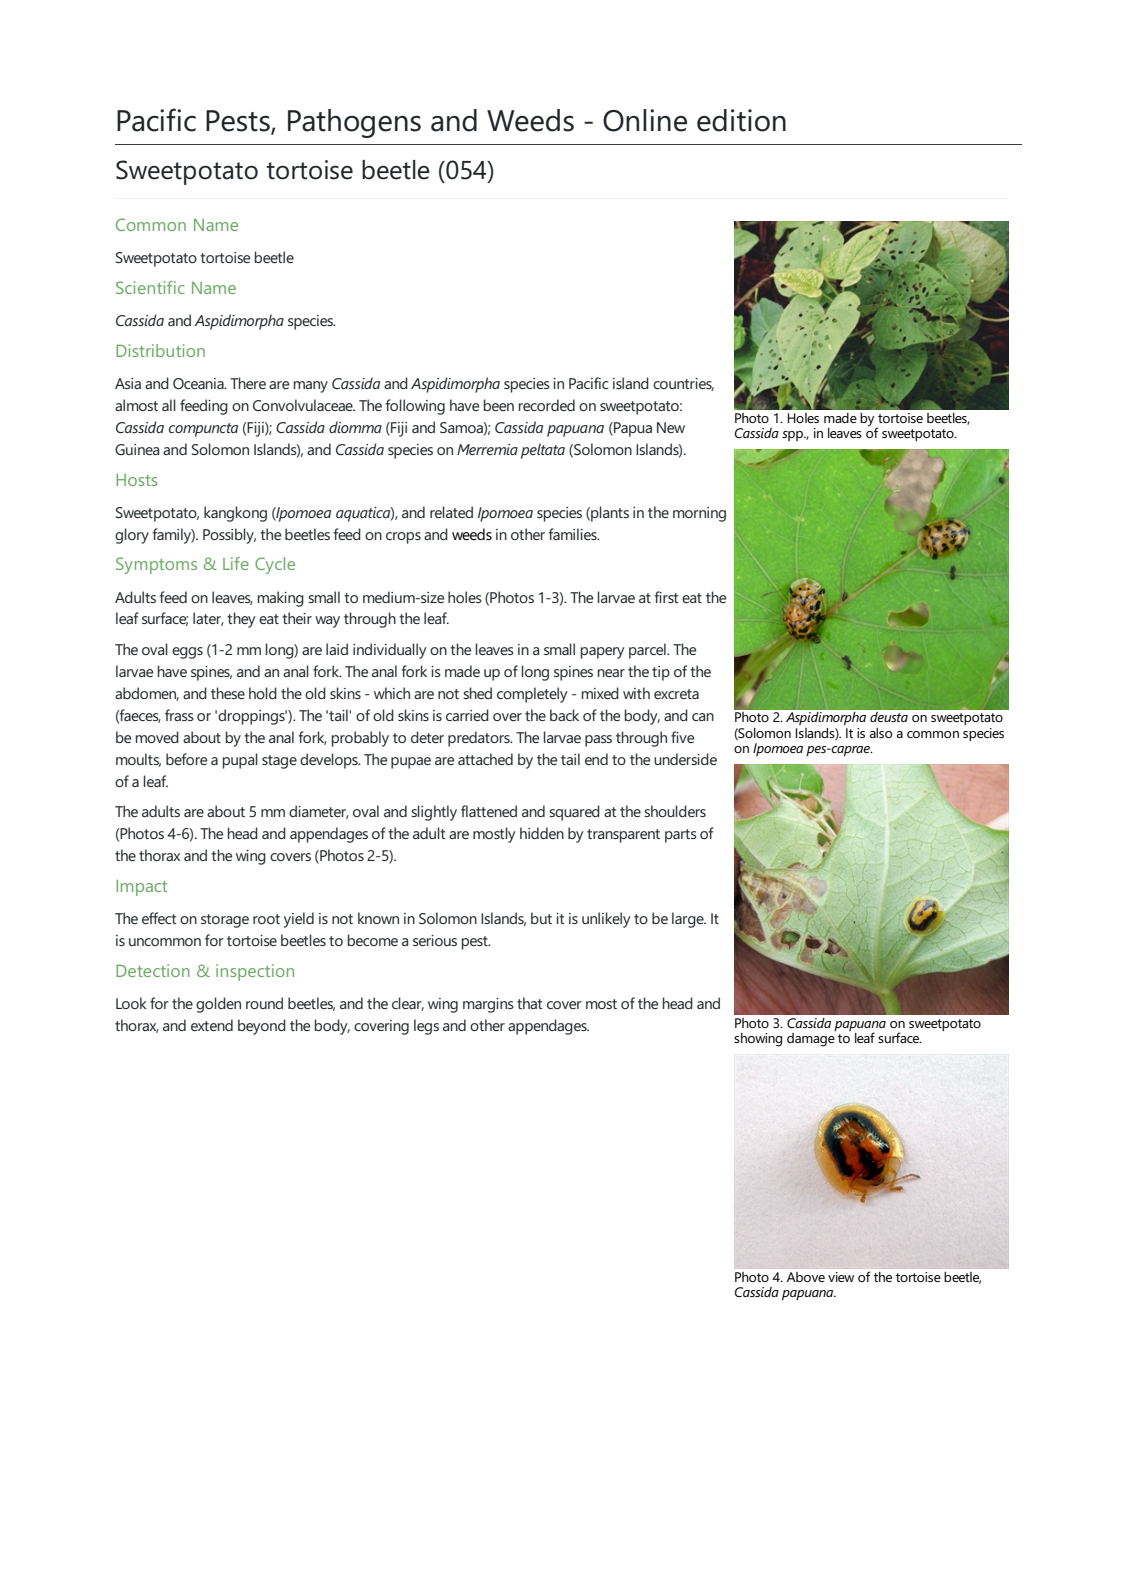 Image resolution: width=1123 pixels, height=1589 pixels. What do you see at coordinates (681, 836) in the screenshot?
I see `parts` at bounding box center [681, 836].
